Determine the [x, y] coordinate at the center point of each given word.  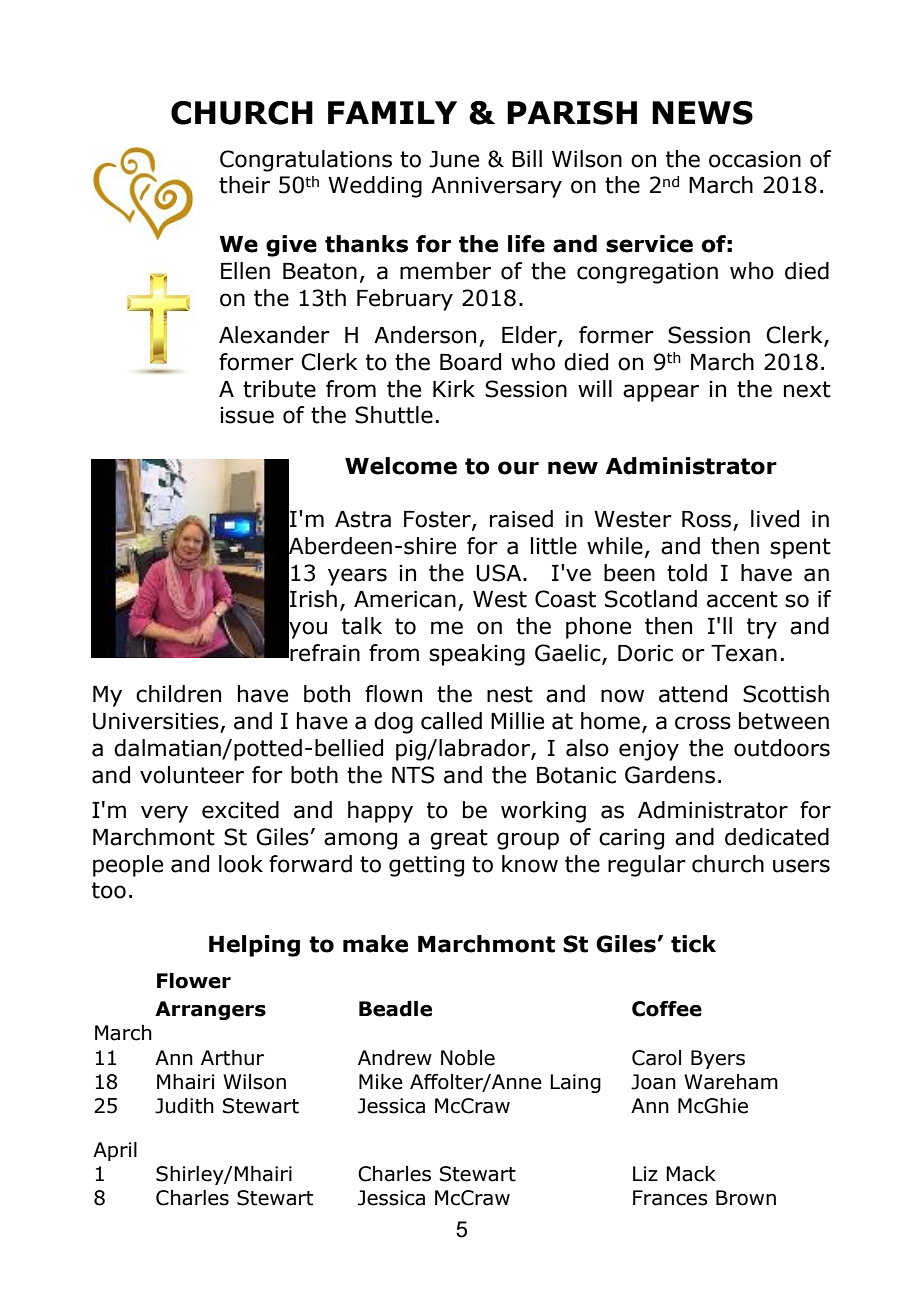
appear [661, 393]
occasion [755, 159]
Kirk [454, 388]
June [454, 159]
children [178, 694]
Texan [744, 653]
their [244, 185]
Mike [381, 1082]
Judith [184, 1106]
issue [247, 415]
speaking [477, 655]
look [241, 864]
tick [693, 944]
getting [426, 866]
